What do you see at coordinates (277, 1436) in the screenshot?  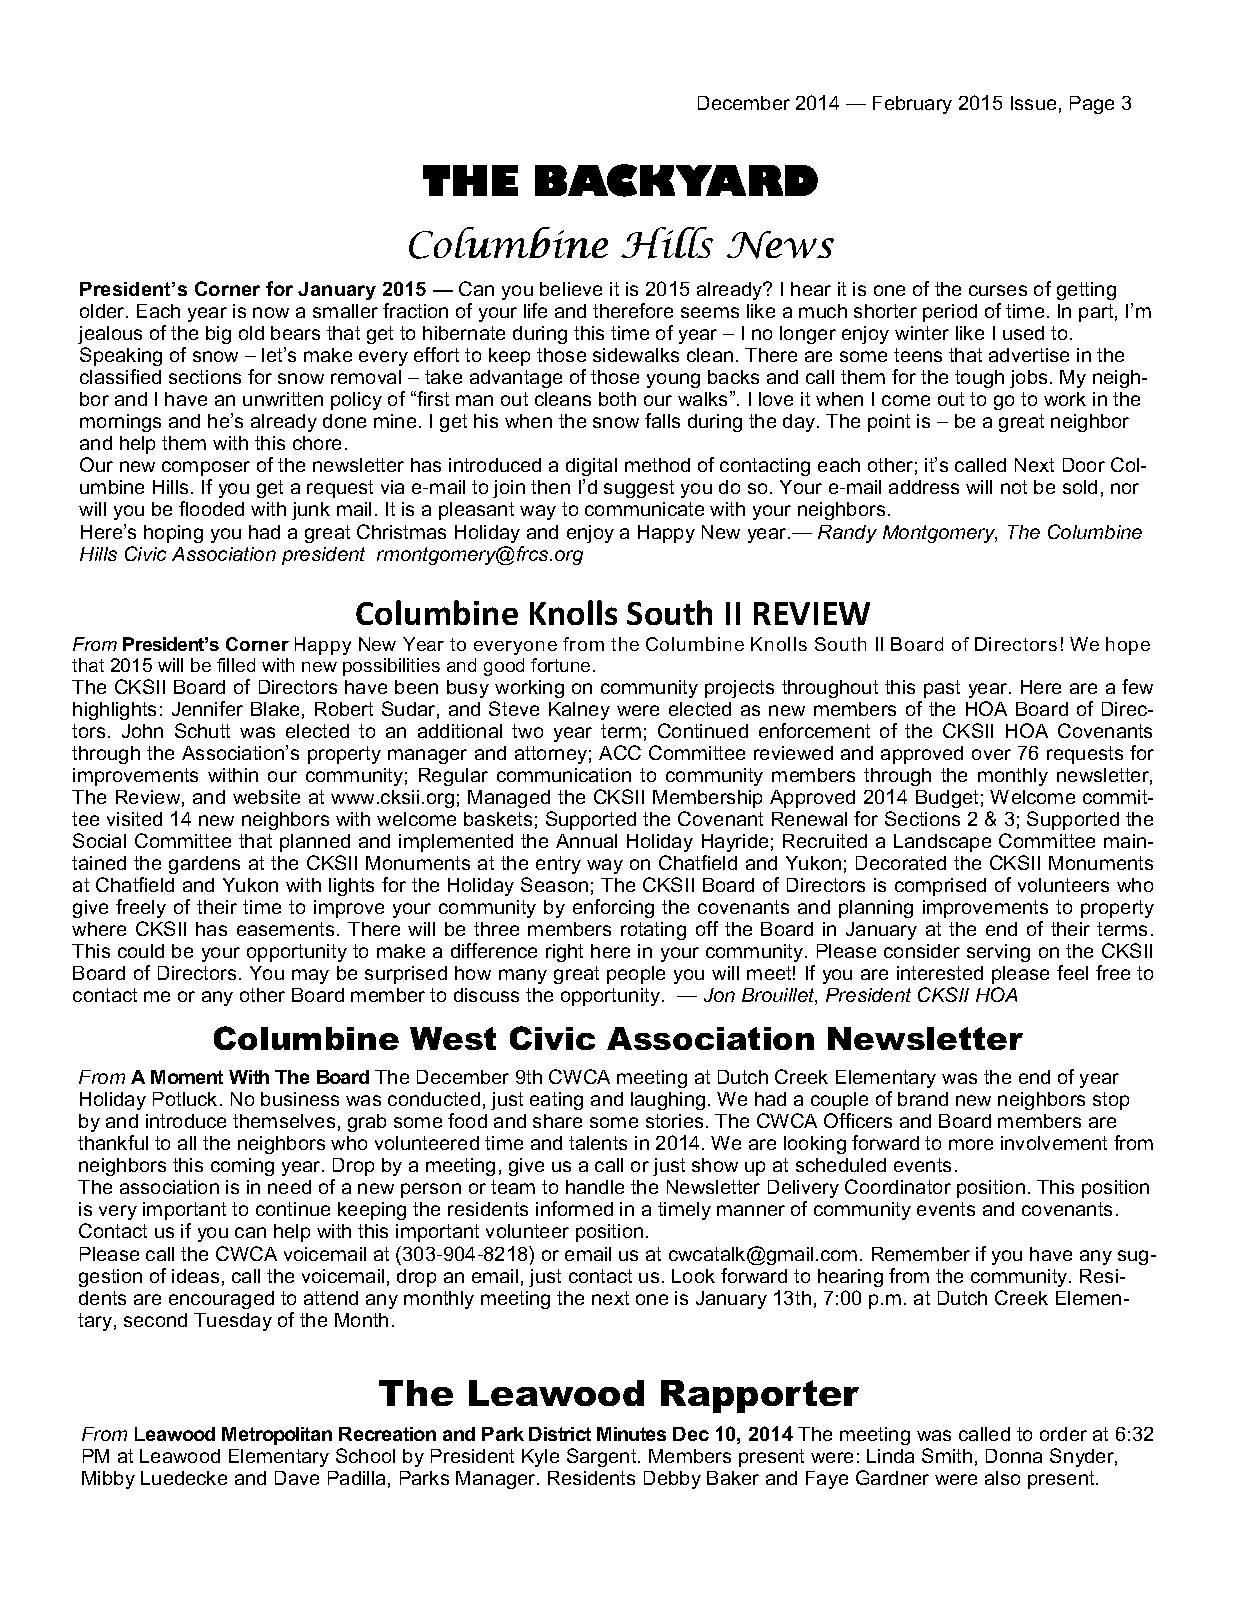 I see `Metropolitan` at bounding box center [277, 1436].
